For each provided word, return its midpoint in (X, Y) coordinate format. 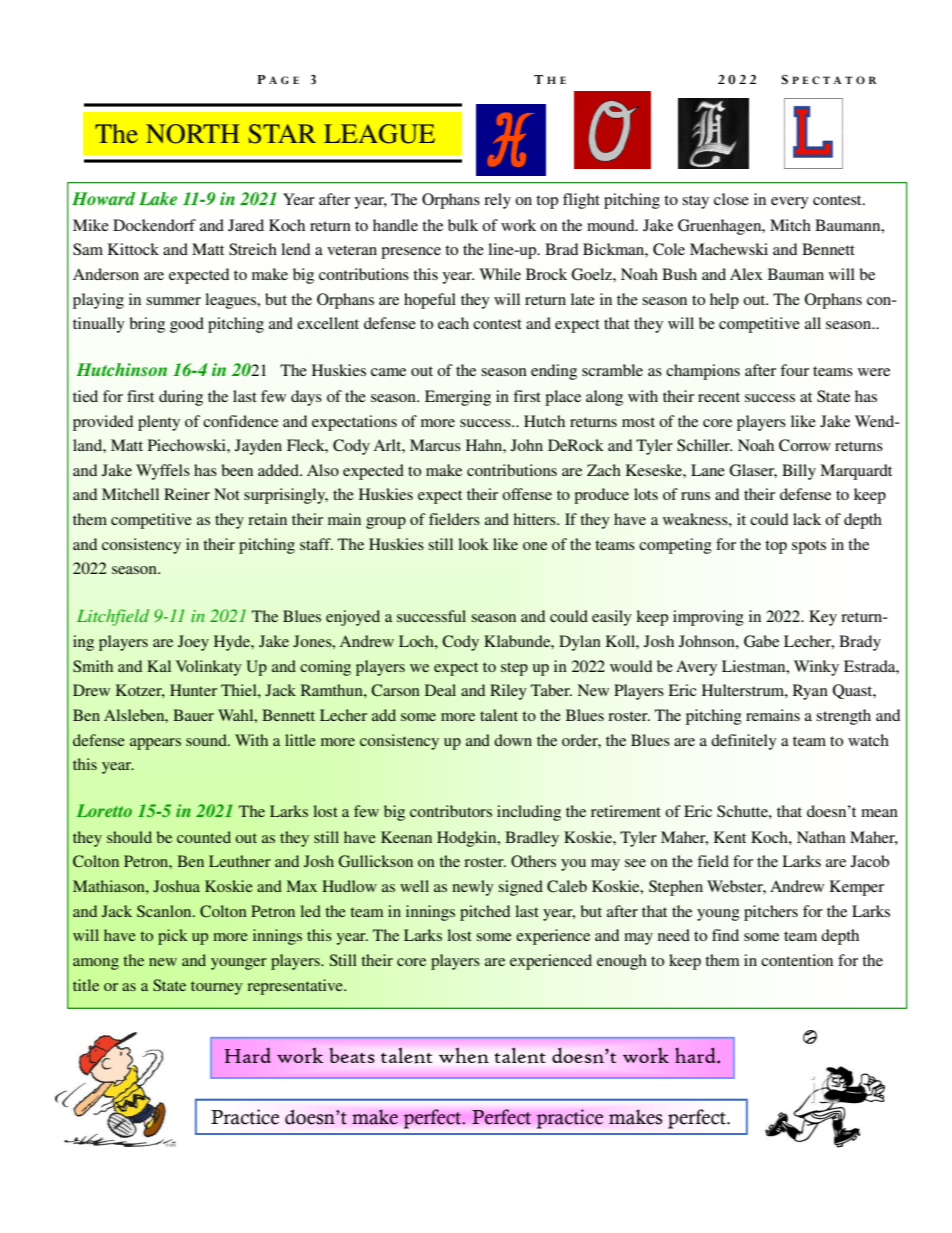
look (473, 544)
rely (497, 201)
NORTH (193, 134)
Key (823, 618)
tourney (216, 988)
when (464, 1055)
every (790, 203)
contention (797, 960)
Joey (193, 643)
